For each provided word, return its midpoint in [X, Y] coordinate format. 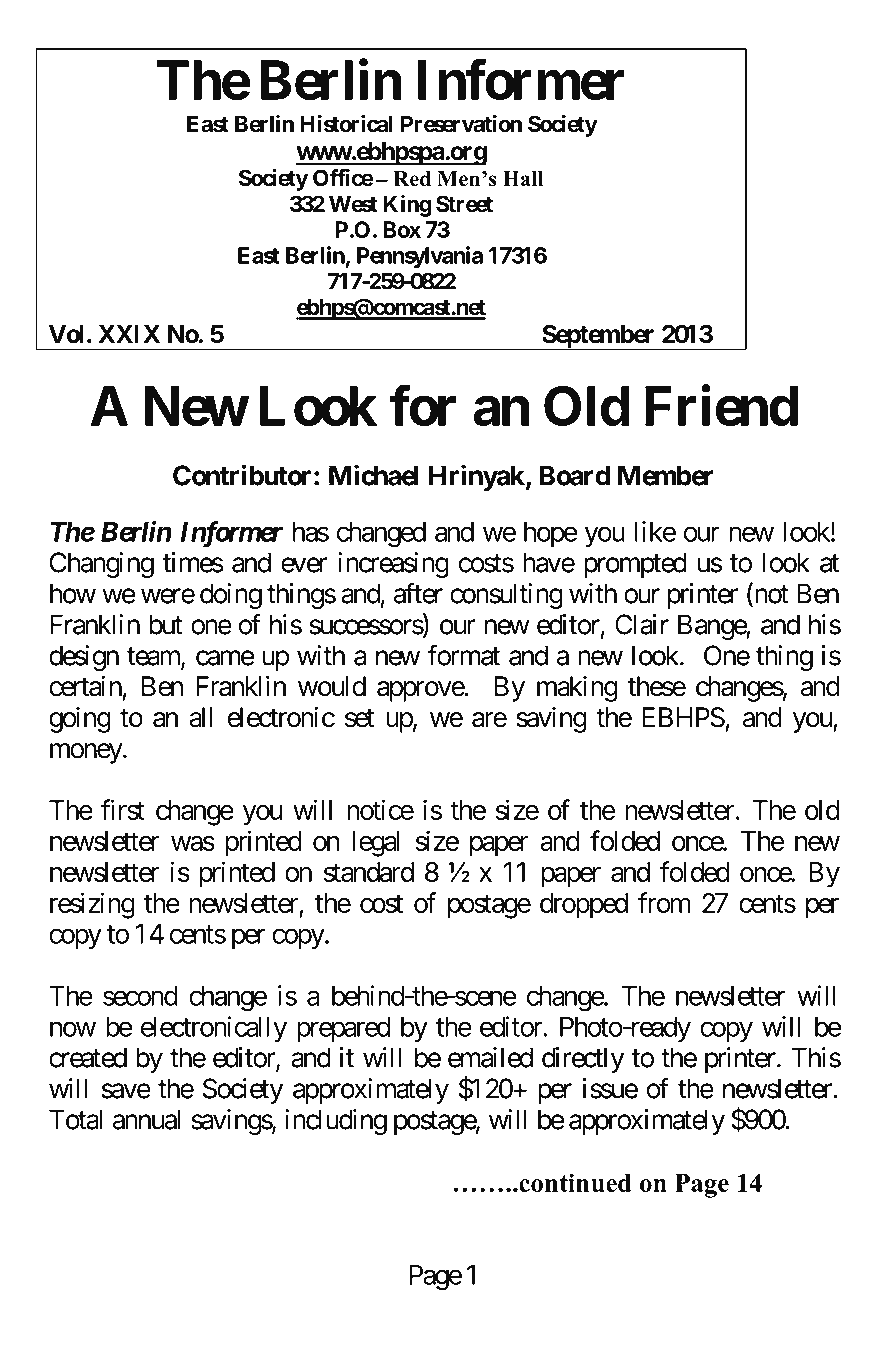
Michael [374, 475]
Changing [102, 565]
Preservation [461, 124]
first [123, 809]
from [664, 902]
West [353, 204]
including [336, 1122]
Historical [346, 124]
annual [147, 1119]
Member [666, 475]
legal [376, 844]
